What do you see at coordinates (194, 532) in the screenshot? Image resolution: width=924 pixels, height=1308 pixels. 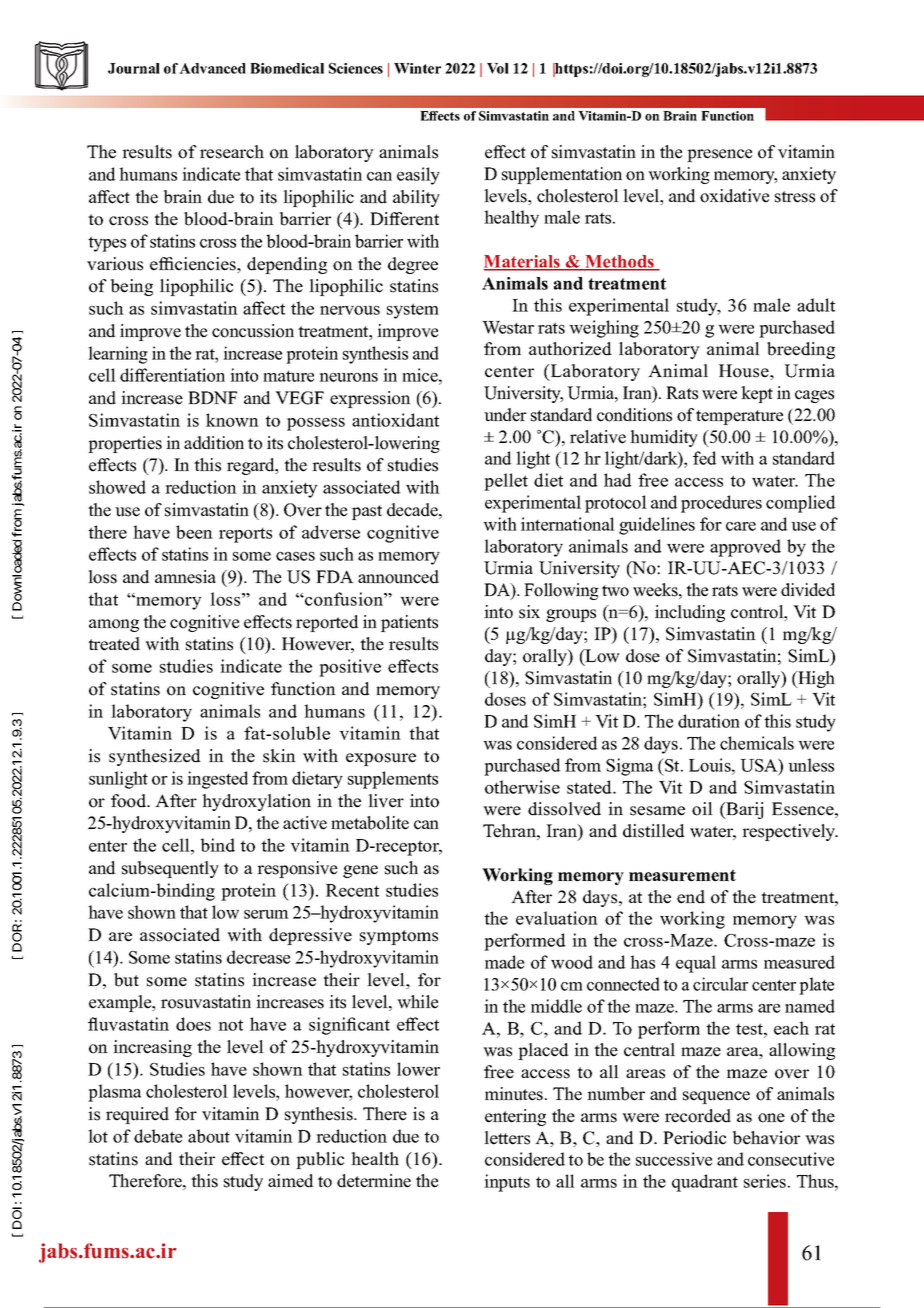 I see `been` at bounding box center [194, 532].
